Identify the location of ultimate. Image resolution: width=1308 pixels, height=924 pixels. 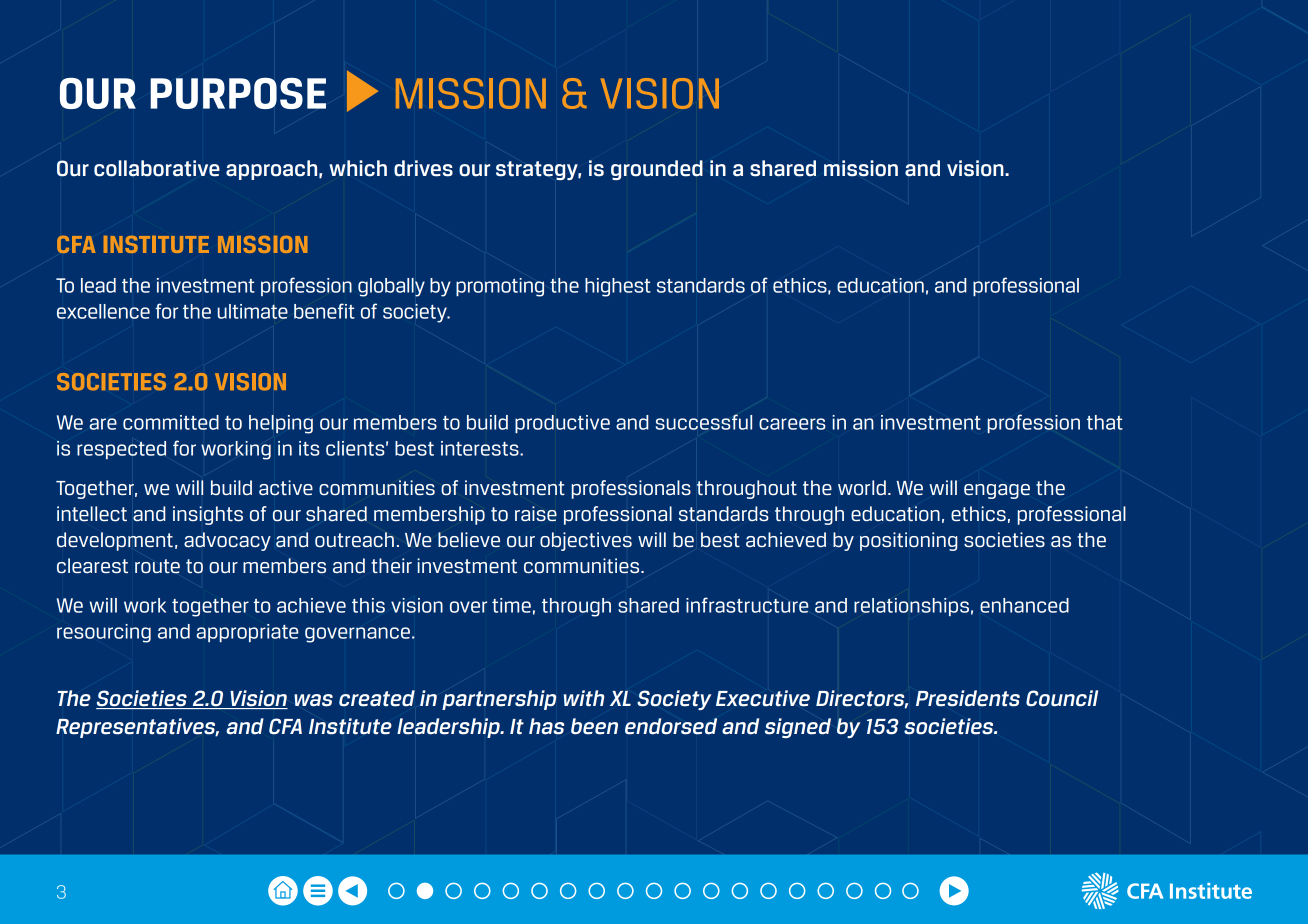
(252, 311).
